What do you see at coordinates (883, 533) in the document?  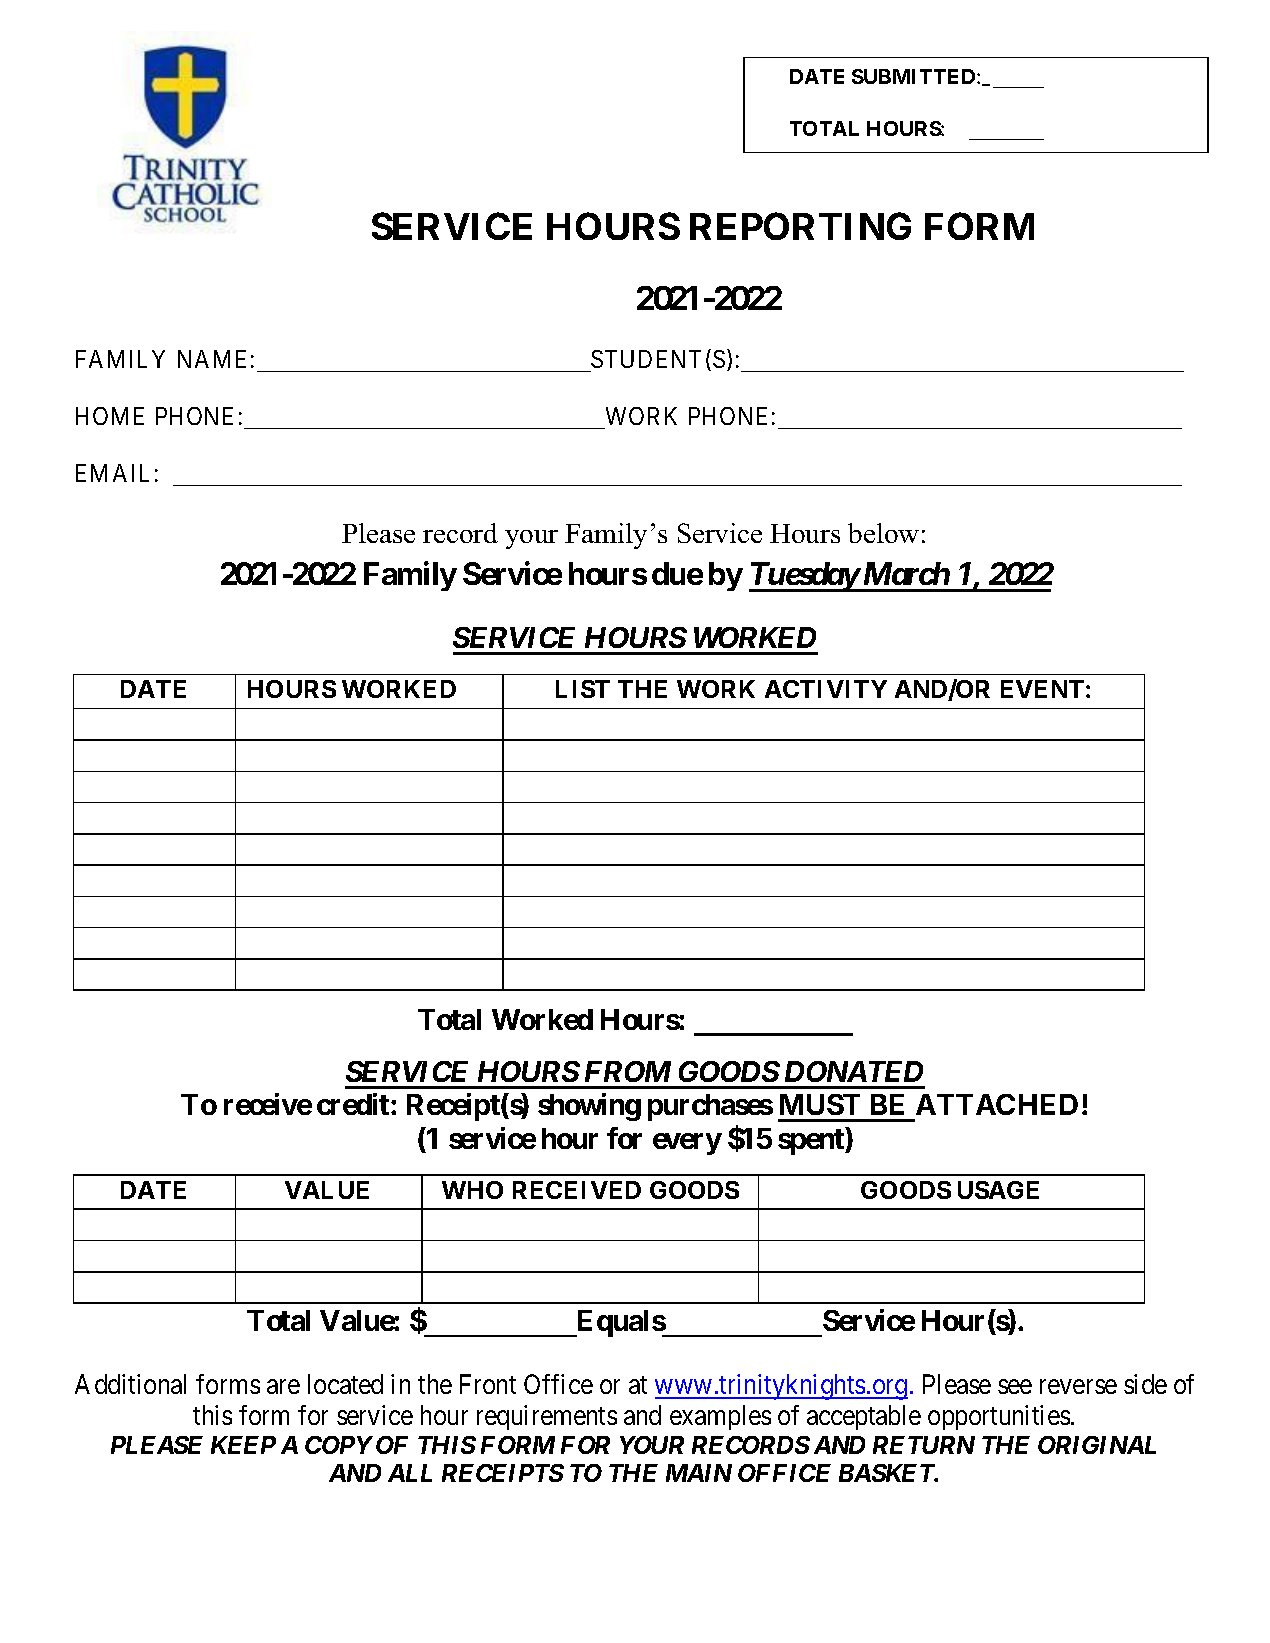 I see `below` at bounding box center [883, 533].
